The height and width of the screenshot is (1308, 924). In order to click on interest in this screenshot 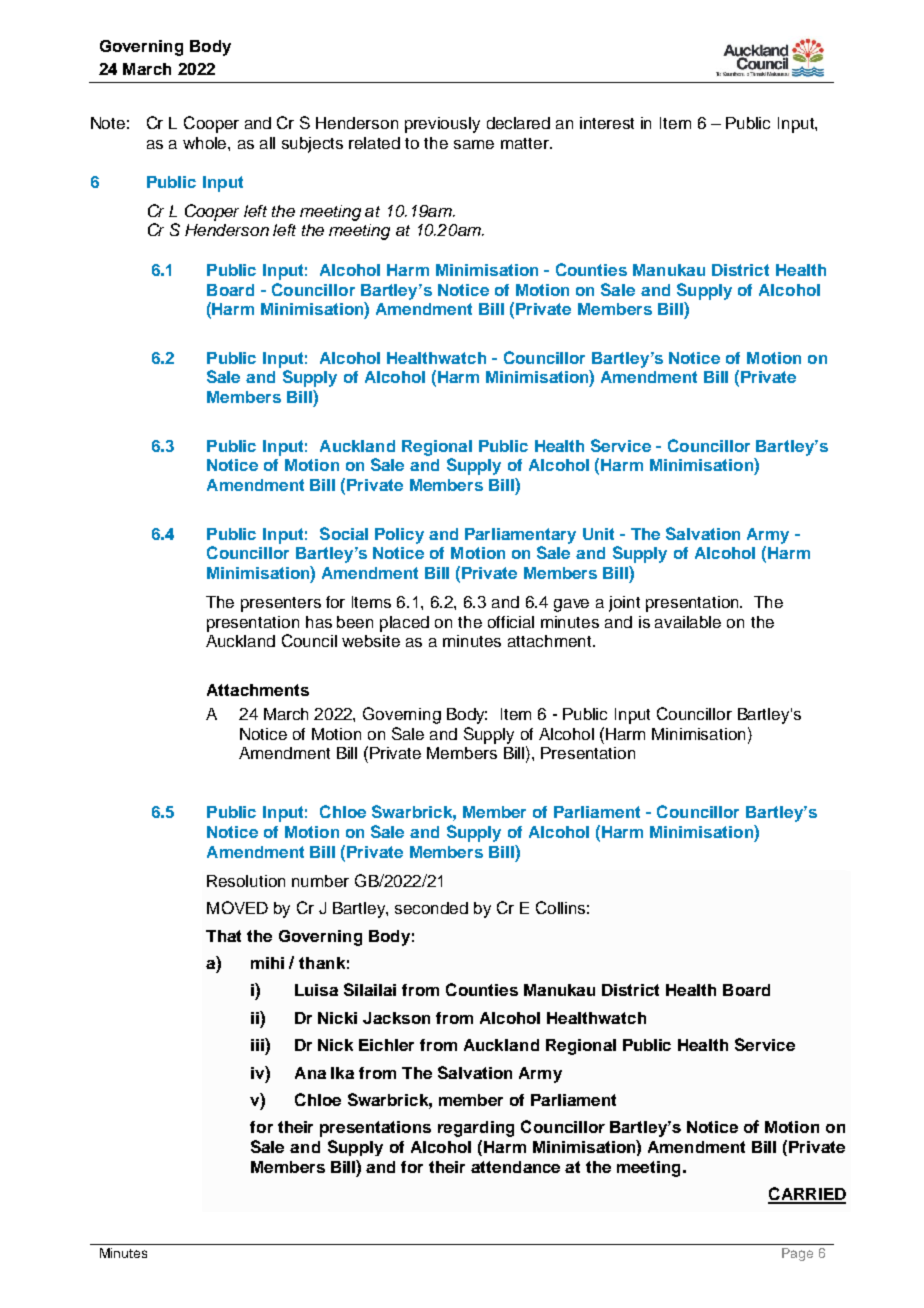, I will do `click(607, 123)`.
